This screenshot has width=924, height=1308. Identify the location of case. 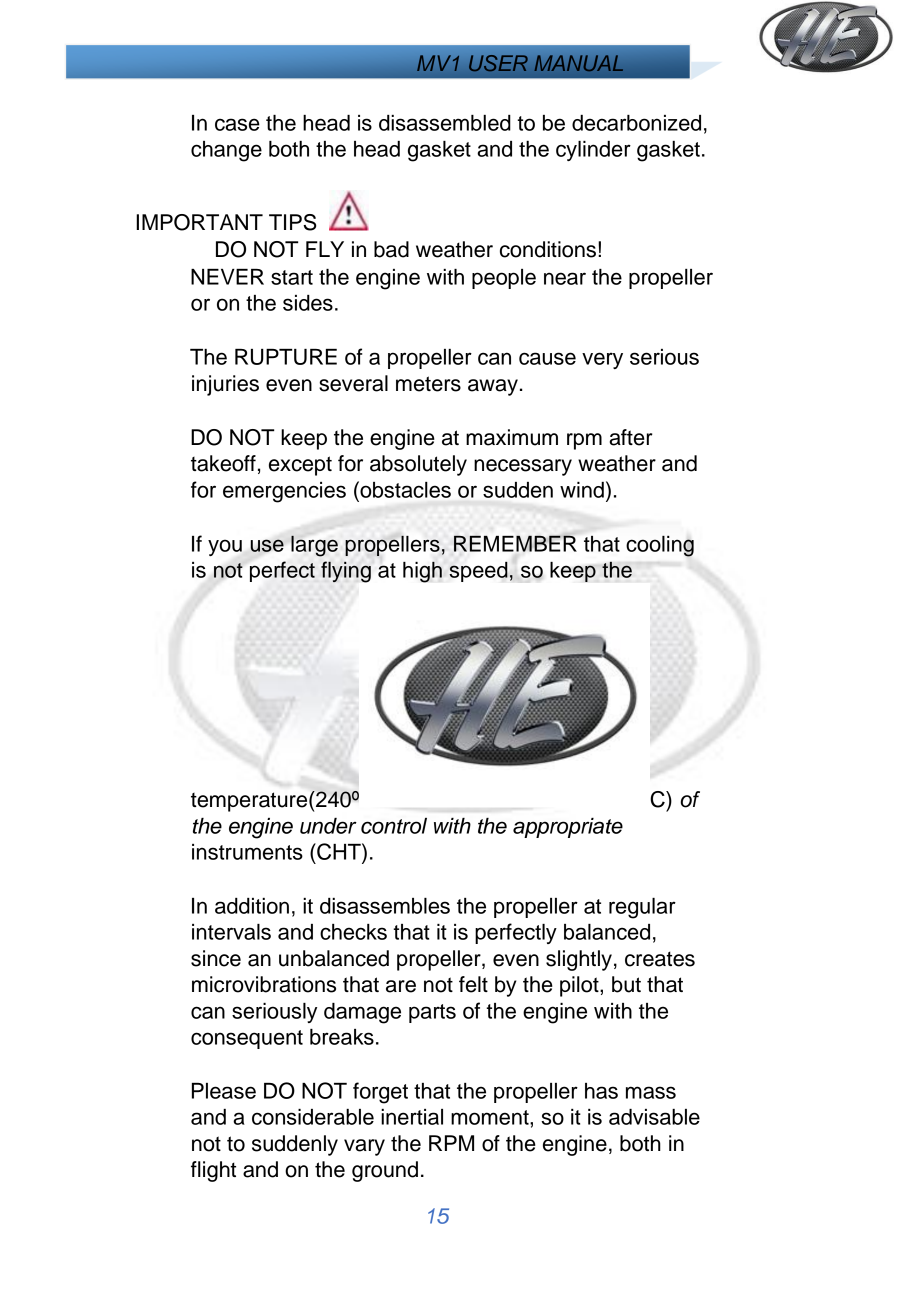
(237, 124).
